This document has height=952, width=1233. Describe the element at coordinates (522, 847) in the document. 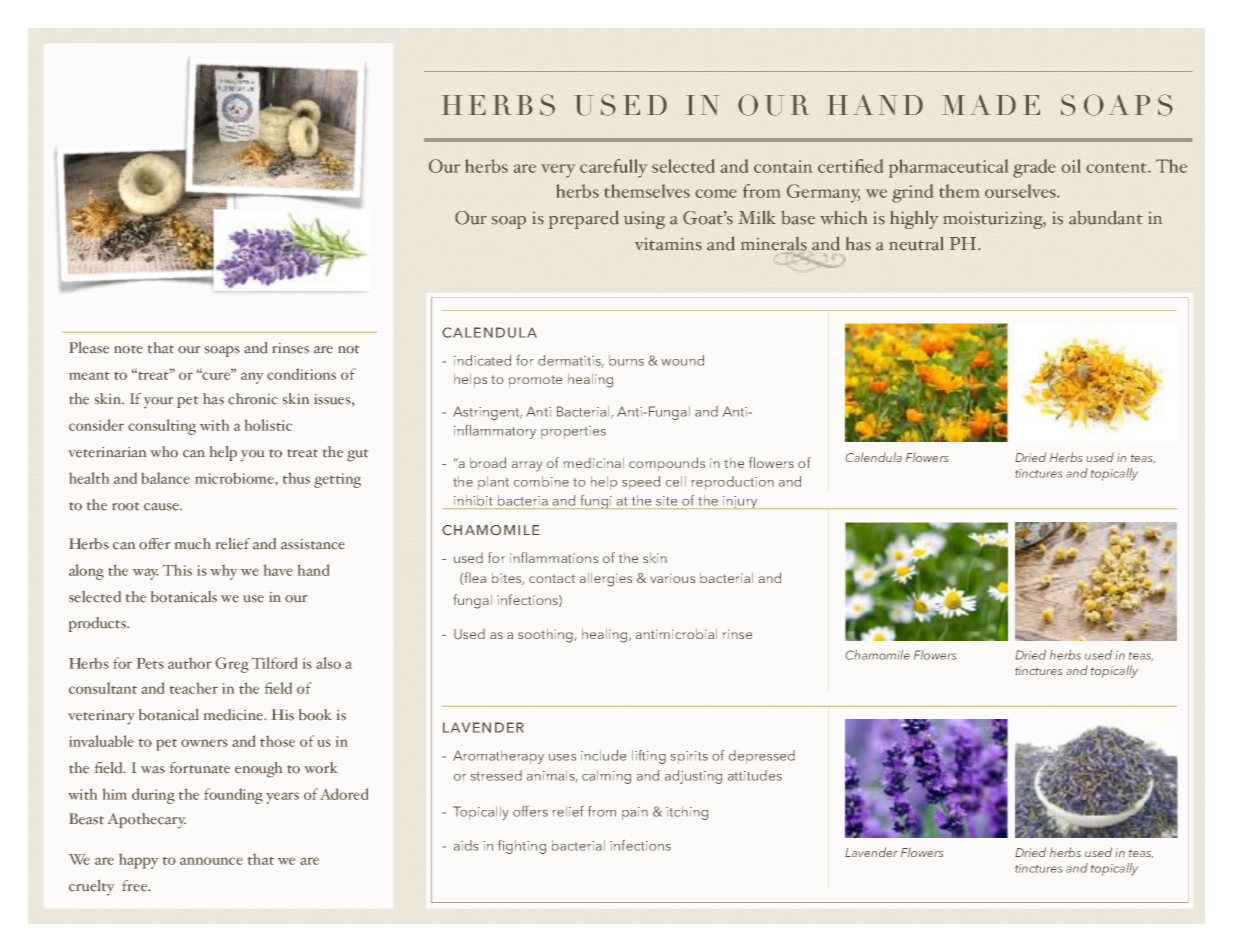

I see `fighting` at that location.
